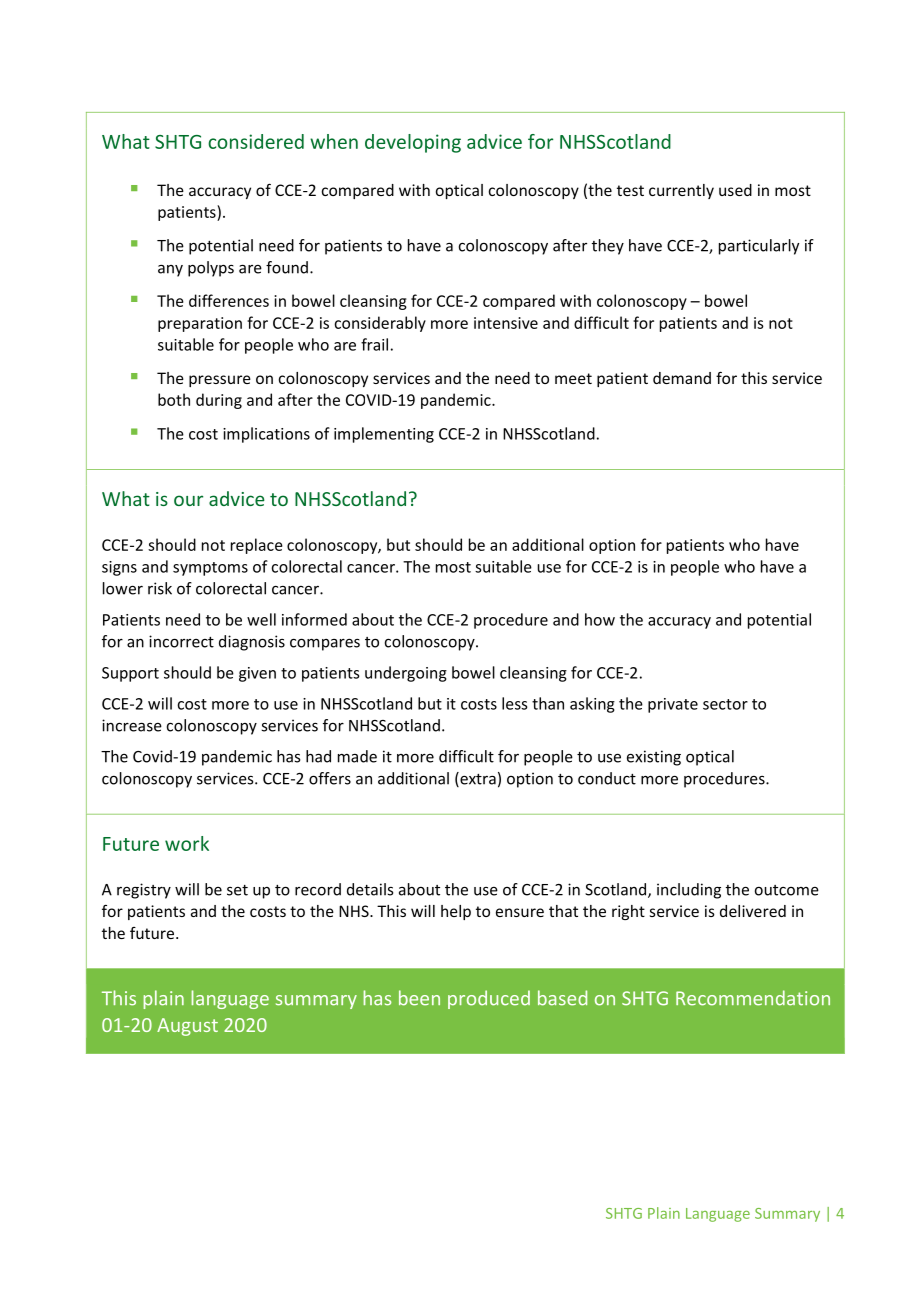  Describe the element at coordinates (406, 674) in the screenshot. I see `undergoing` at that location.
